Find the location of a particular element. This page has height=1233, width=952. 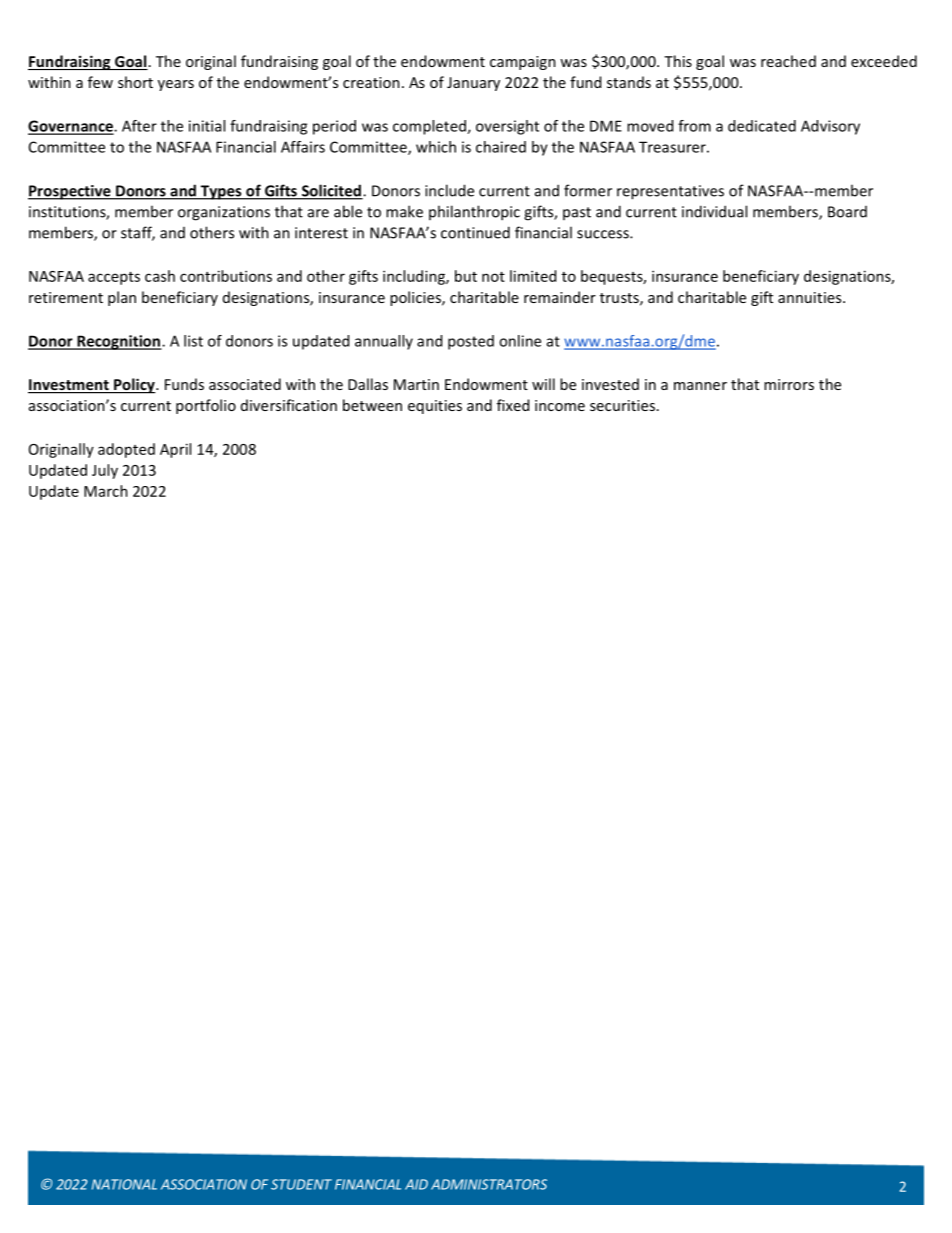

reached is located at coordinates (788, 61).
